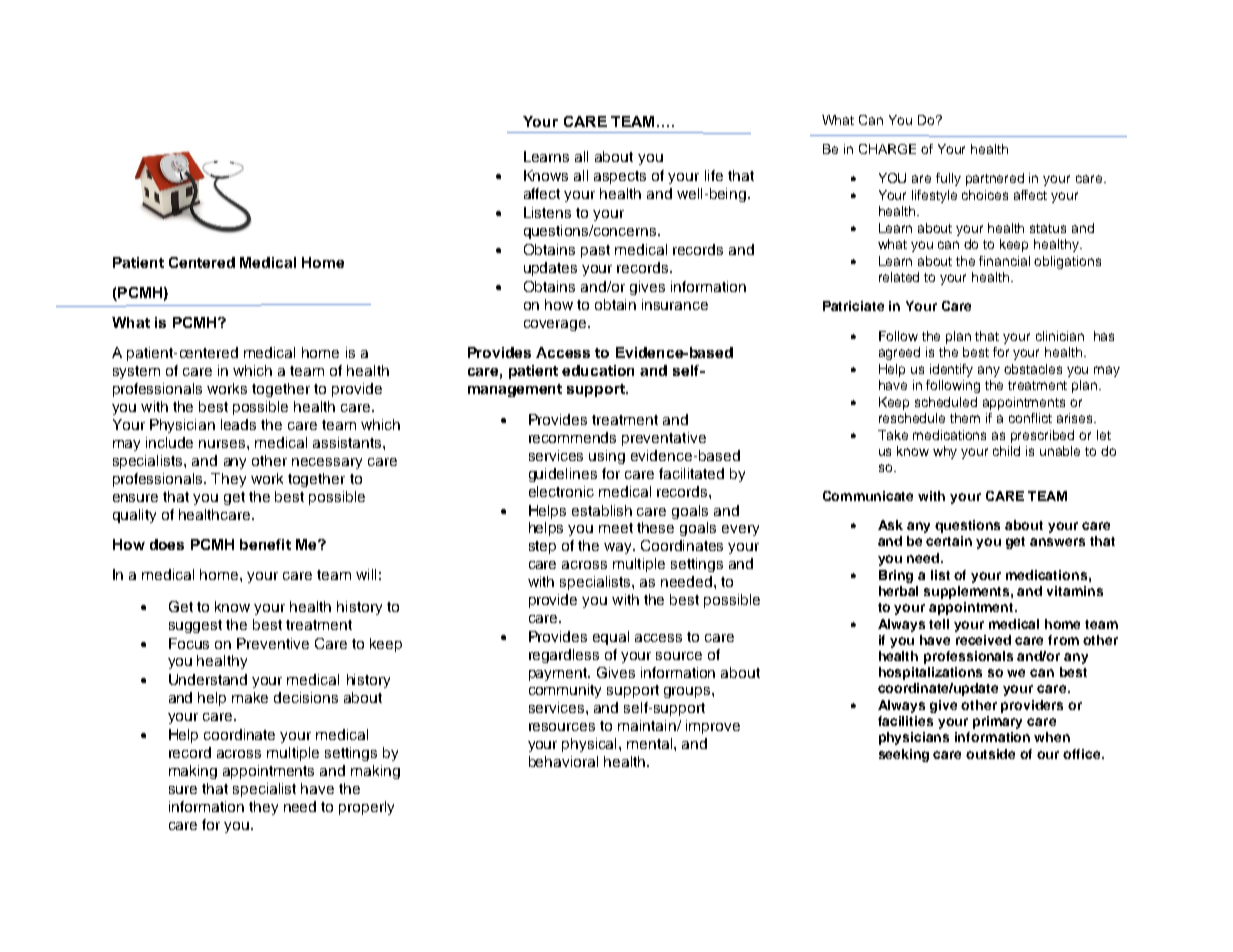 Image resolution: width=1233 pixels, height=952 pixels. I want to click on behavioral, so click(563, 761).
